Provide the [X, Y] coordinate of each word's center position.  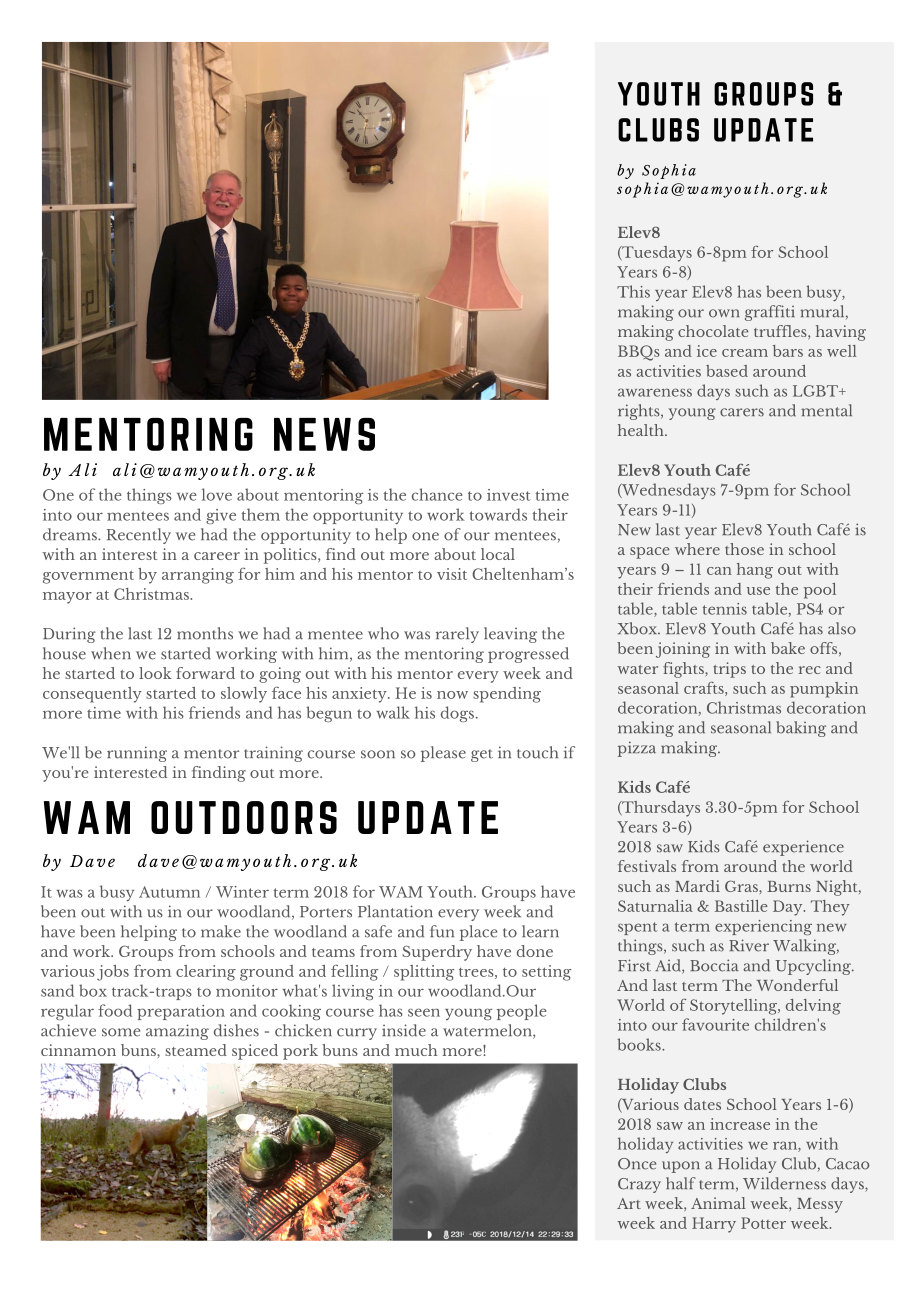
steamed [196, 1050]
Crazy [639, 1185]
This [633, 291]
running [137, 754]
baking [801, 729]
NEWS [324, 434]
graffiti [770, 313]
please [443, 754]
